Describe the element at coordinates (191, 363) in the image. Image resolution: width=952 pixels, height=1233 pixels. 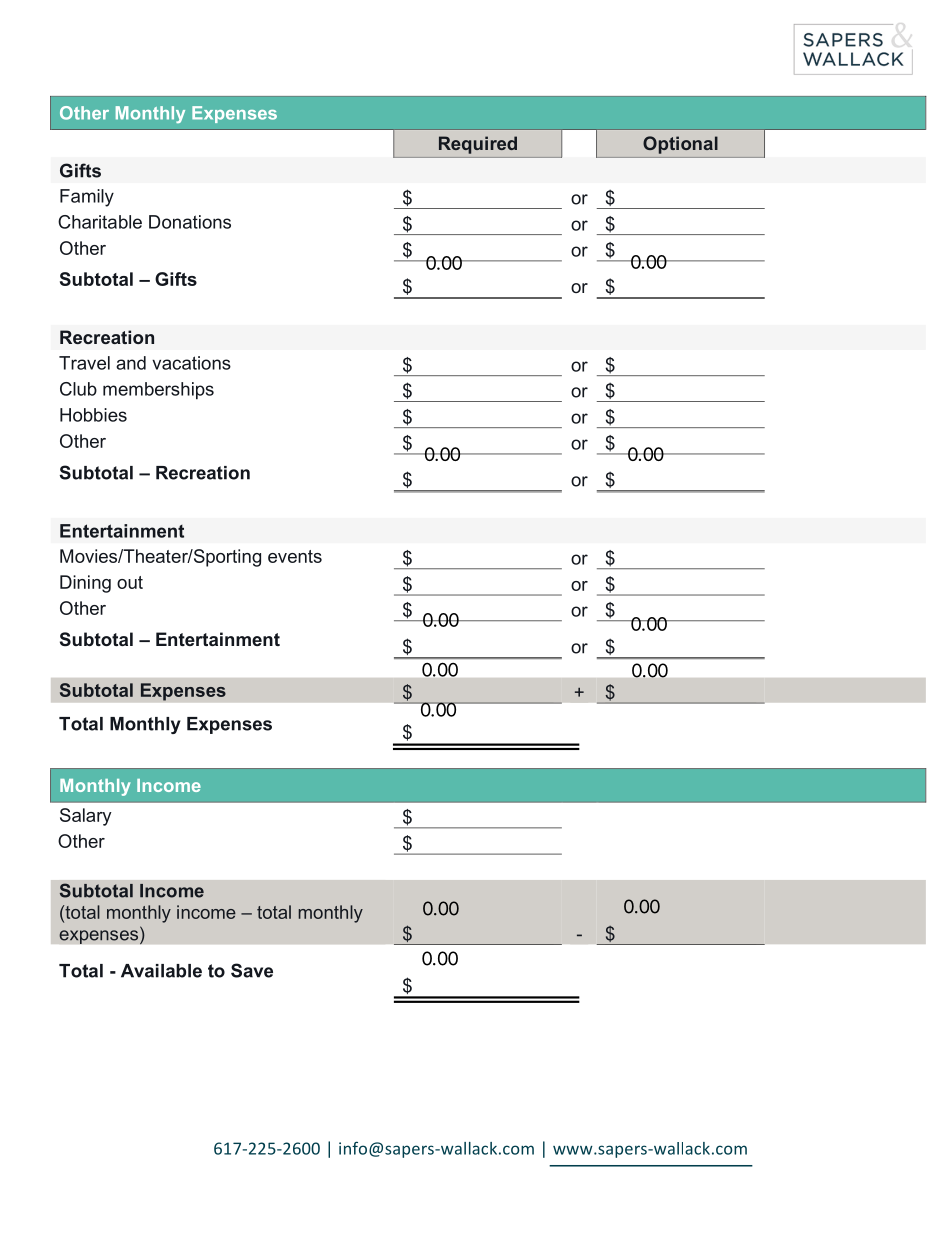
I see `vacations` at that location.
